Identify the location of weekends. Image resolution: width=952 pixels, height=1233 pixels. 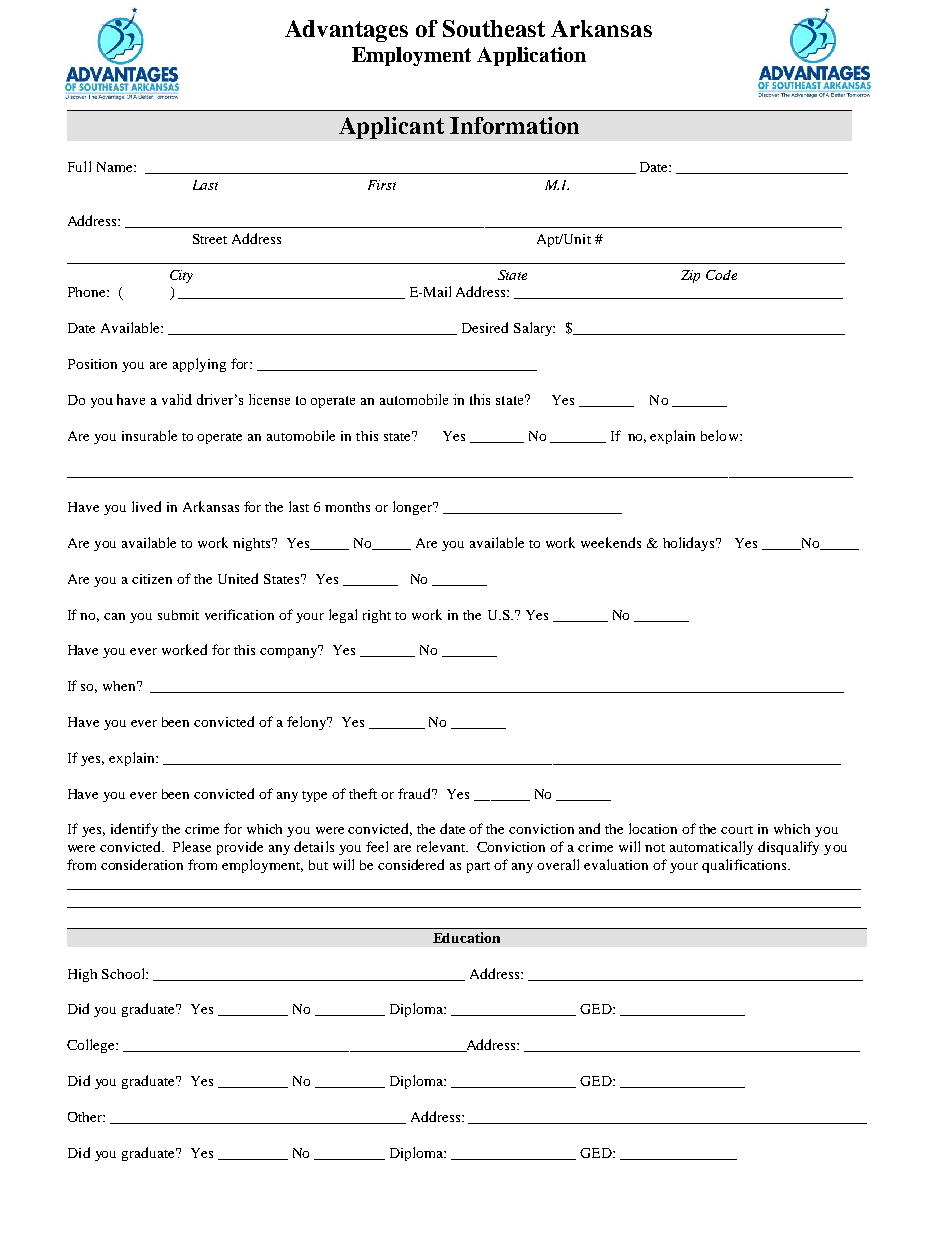
(611, 542).
